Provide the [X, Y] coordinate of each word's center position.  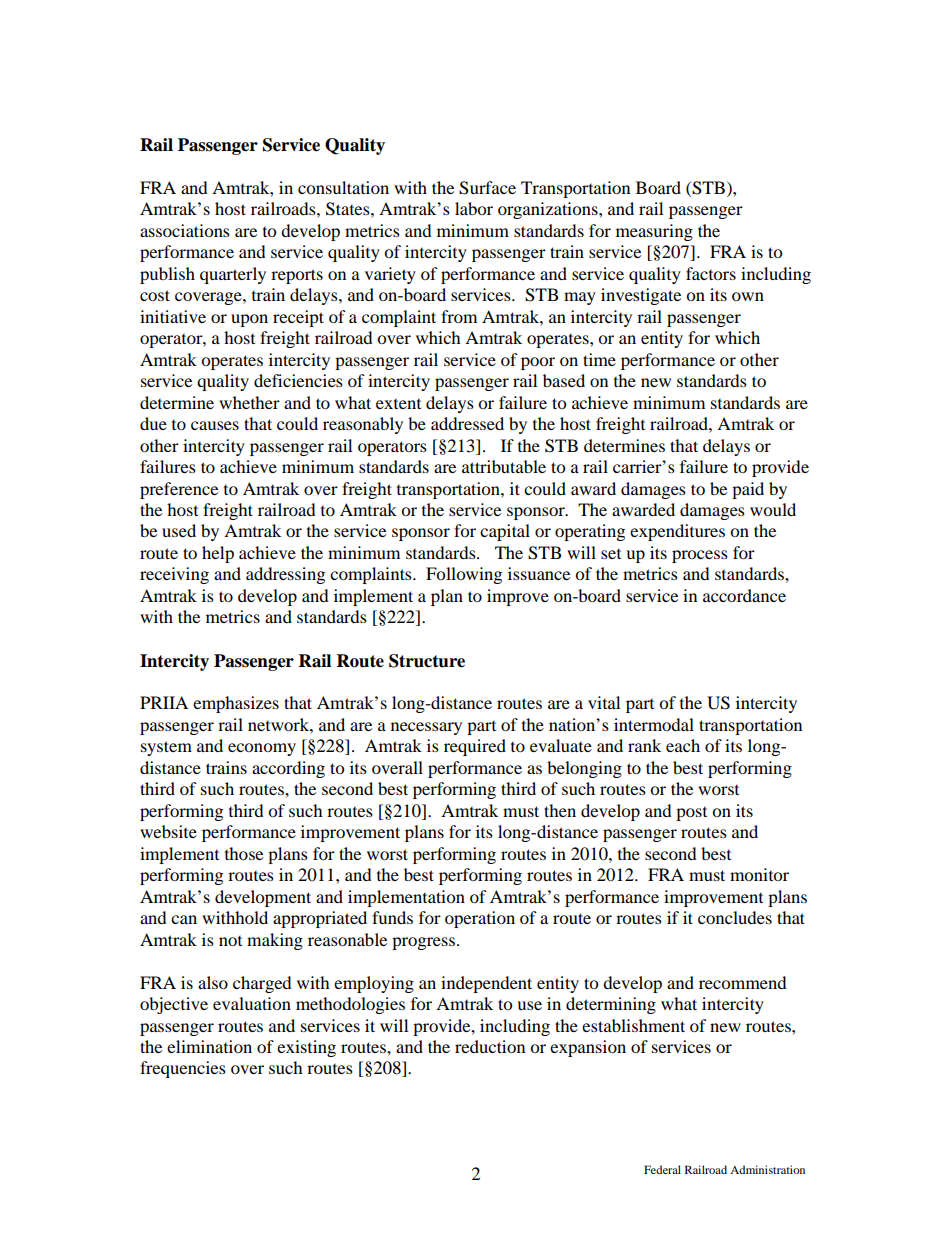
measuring [654, 232]
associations [185, 230]
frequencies [183, 1069]
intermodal [654, 724]
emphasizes [236, 704]
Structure [427, 661]
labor [474, 208]
